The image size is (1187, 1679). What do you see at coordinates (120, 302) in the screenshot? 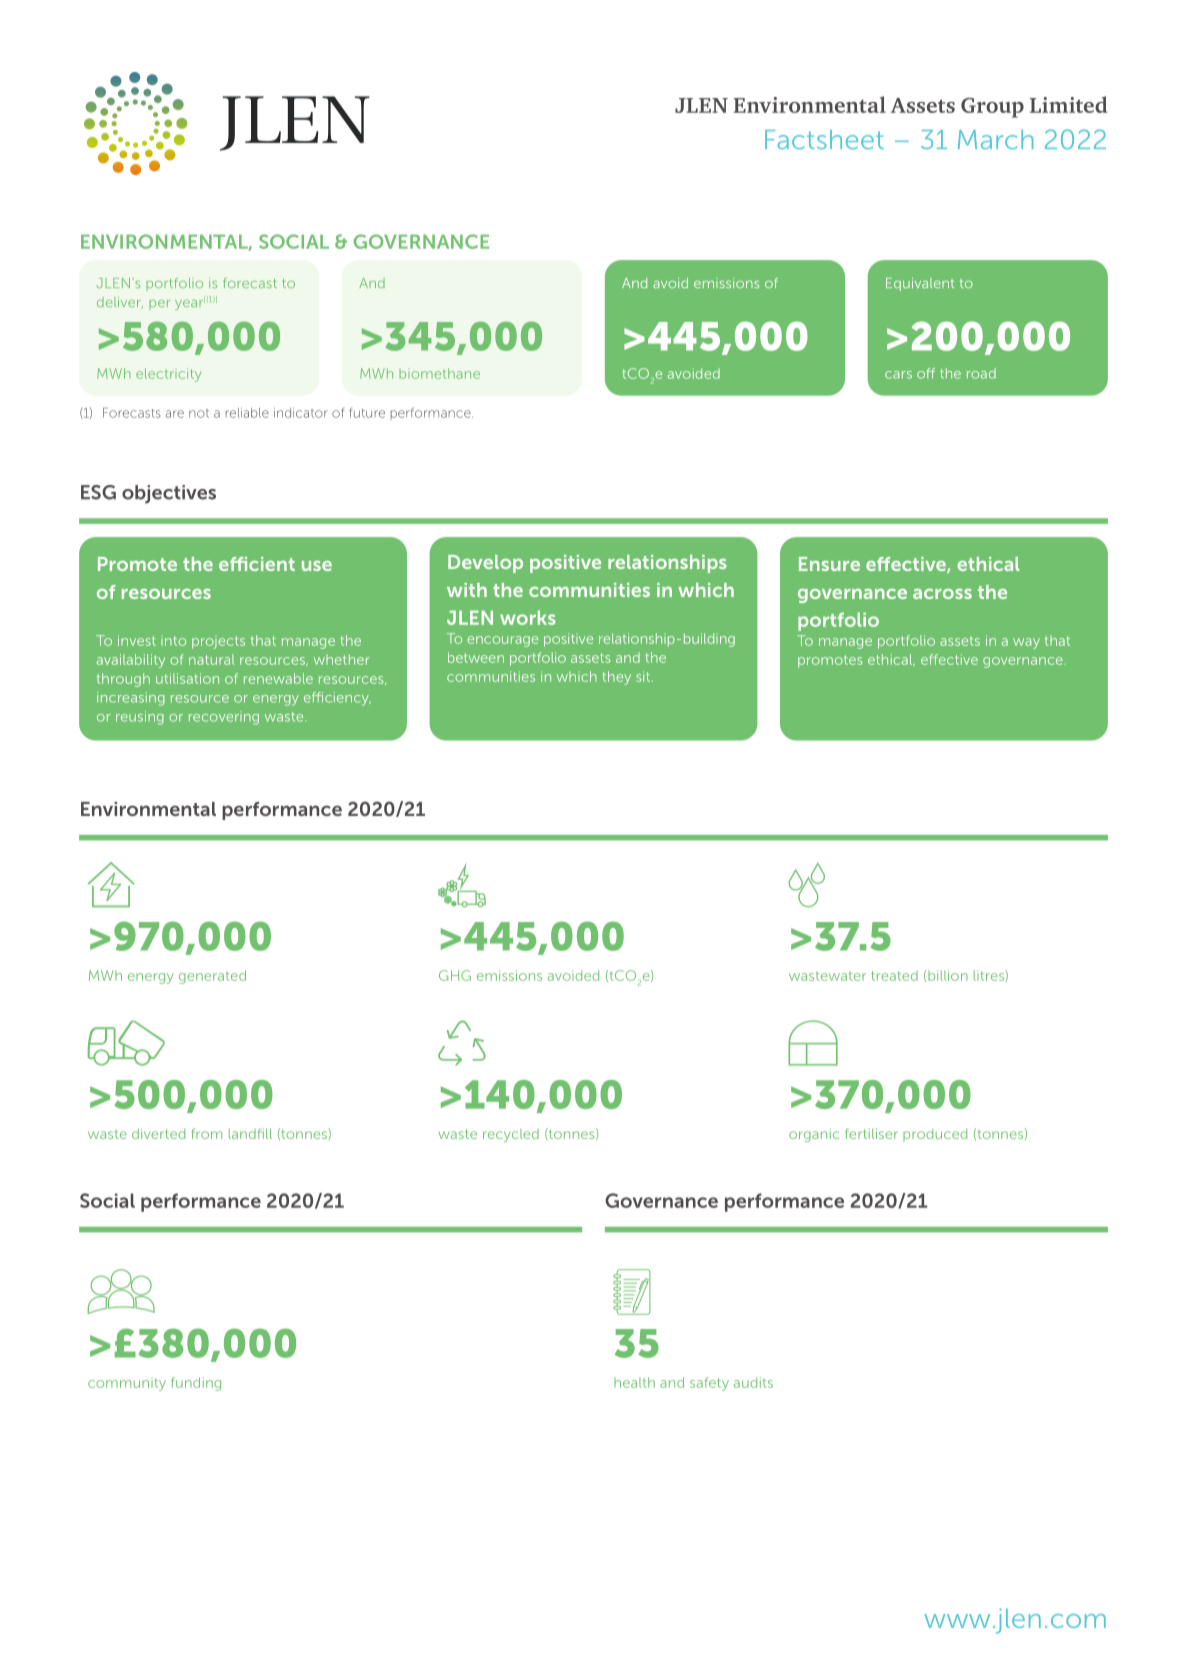
I see `deliver` at bounding box center [120, 302].
